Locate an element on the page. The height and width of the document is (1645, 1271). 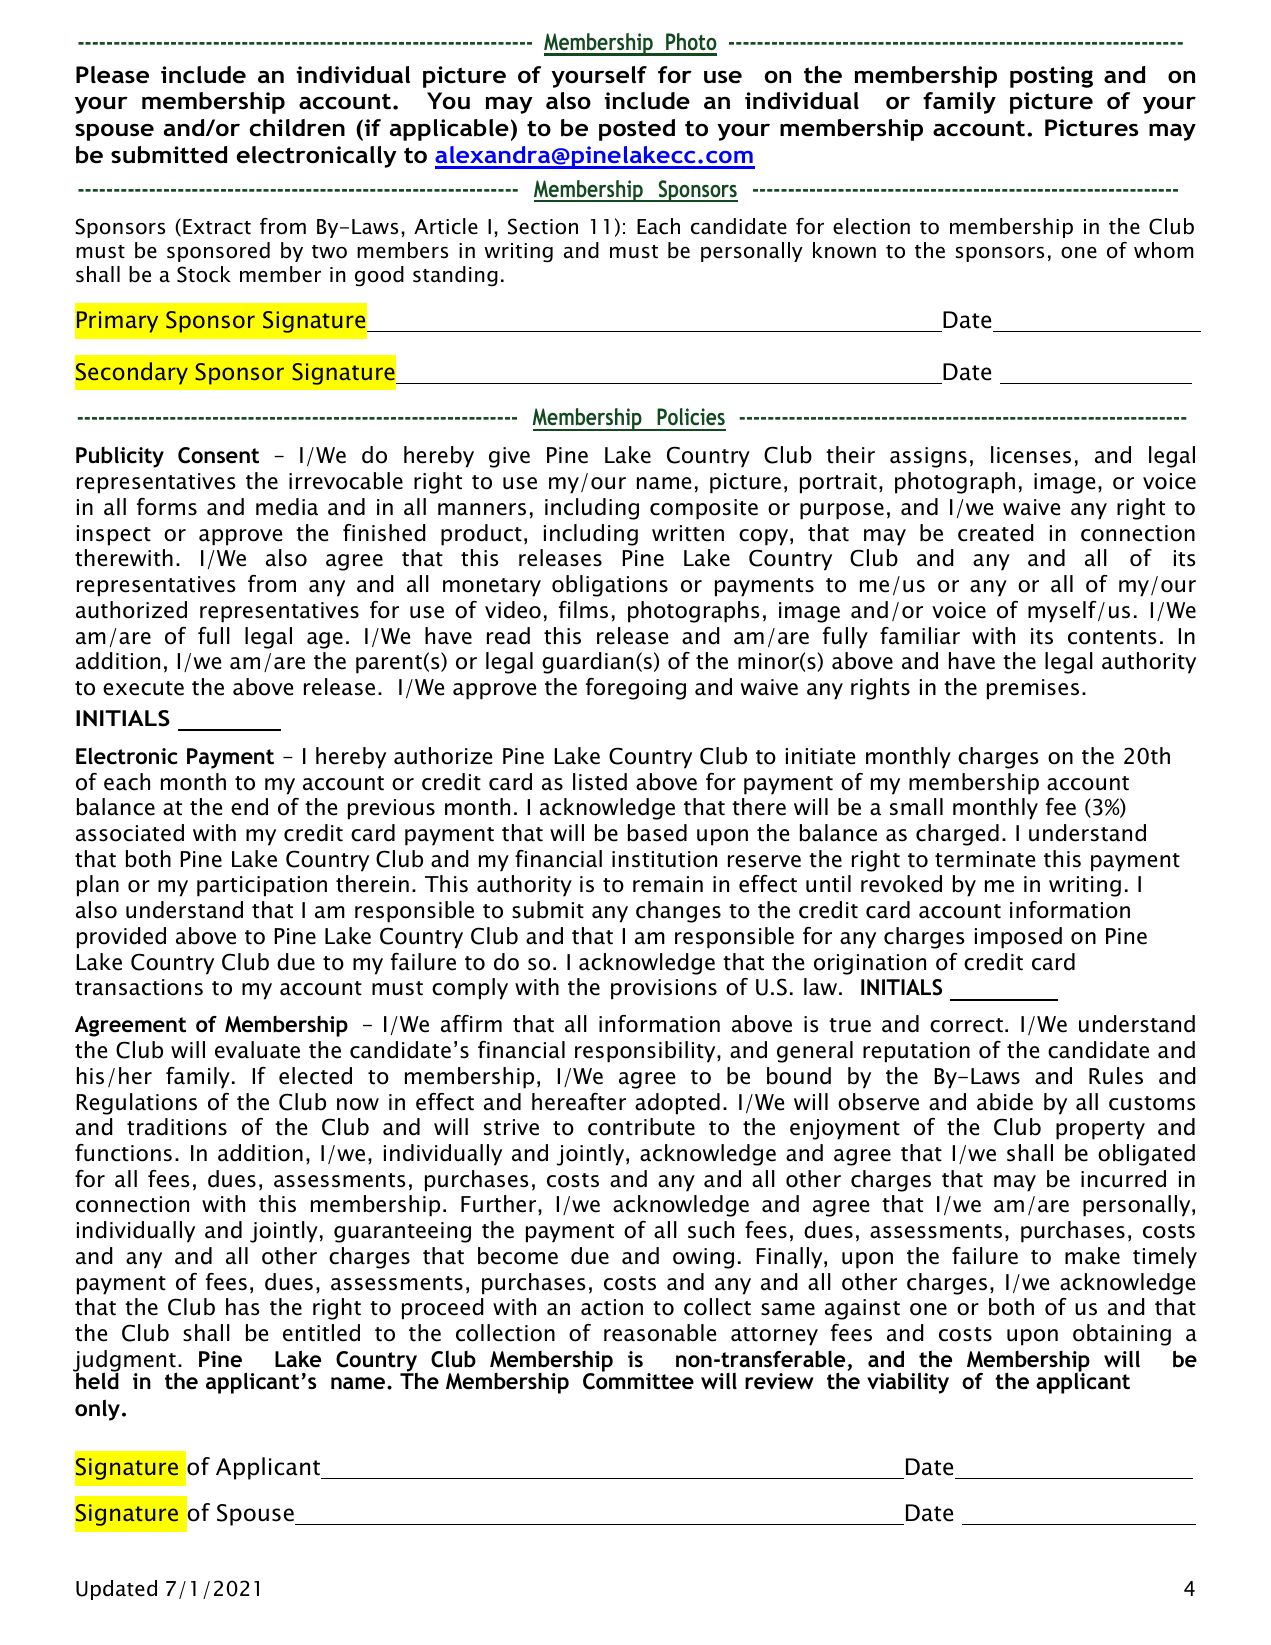
forms is located at coordinates (167, 507).
